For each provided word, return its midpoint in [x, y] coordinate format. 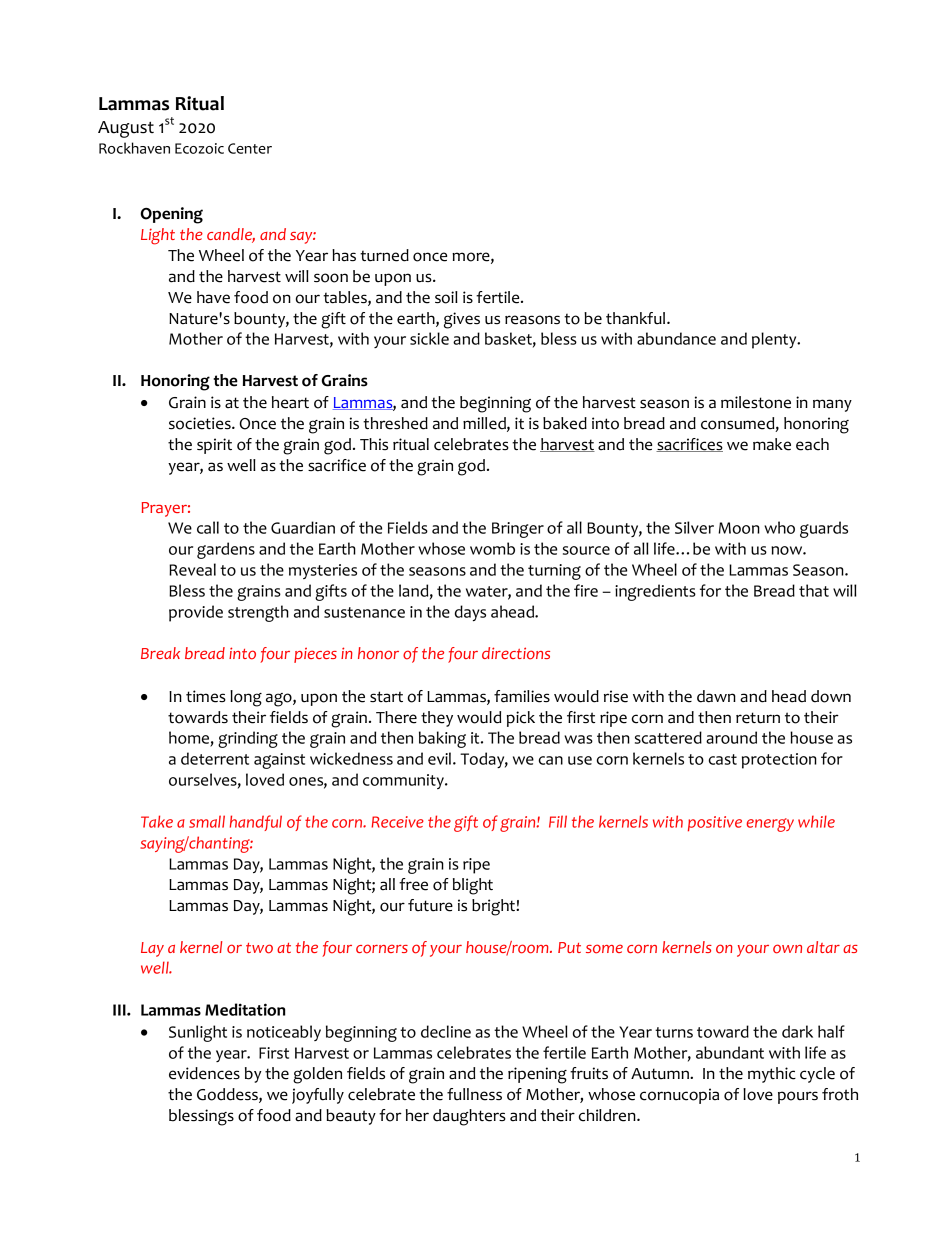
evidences [204, 1073]
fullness [474, 1094]
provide [196, 613]
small [207, 821]
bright [494, 907]
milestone [756, 402]
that [814, 590]
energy [770, 825]
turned [384, 255]
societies [201, 423]
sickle [429, 338]
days [470, 613]
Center [250, 148]
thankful [635, 318]
